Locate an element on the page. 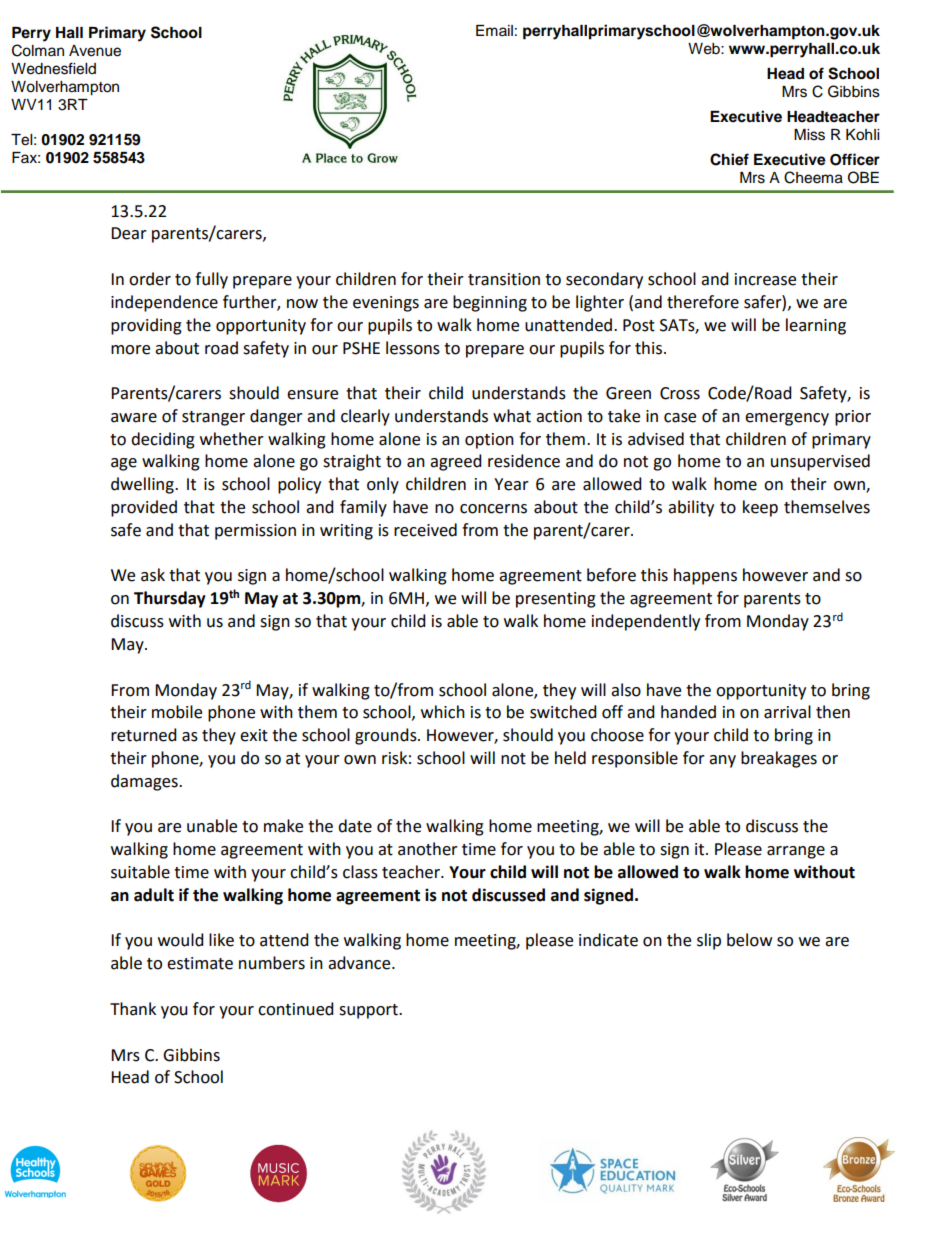  which is located at coordinates (443, 712).
